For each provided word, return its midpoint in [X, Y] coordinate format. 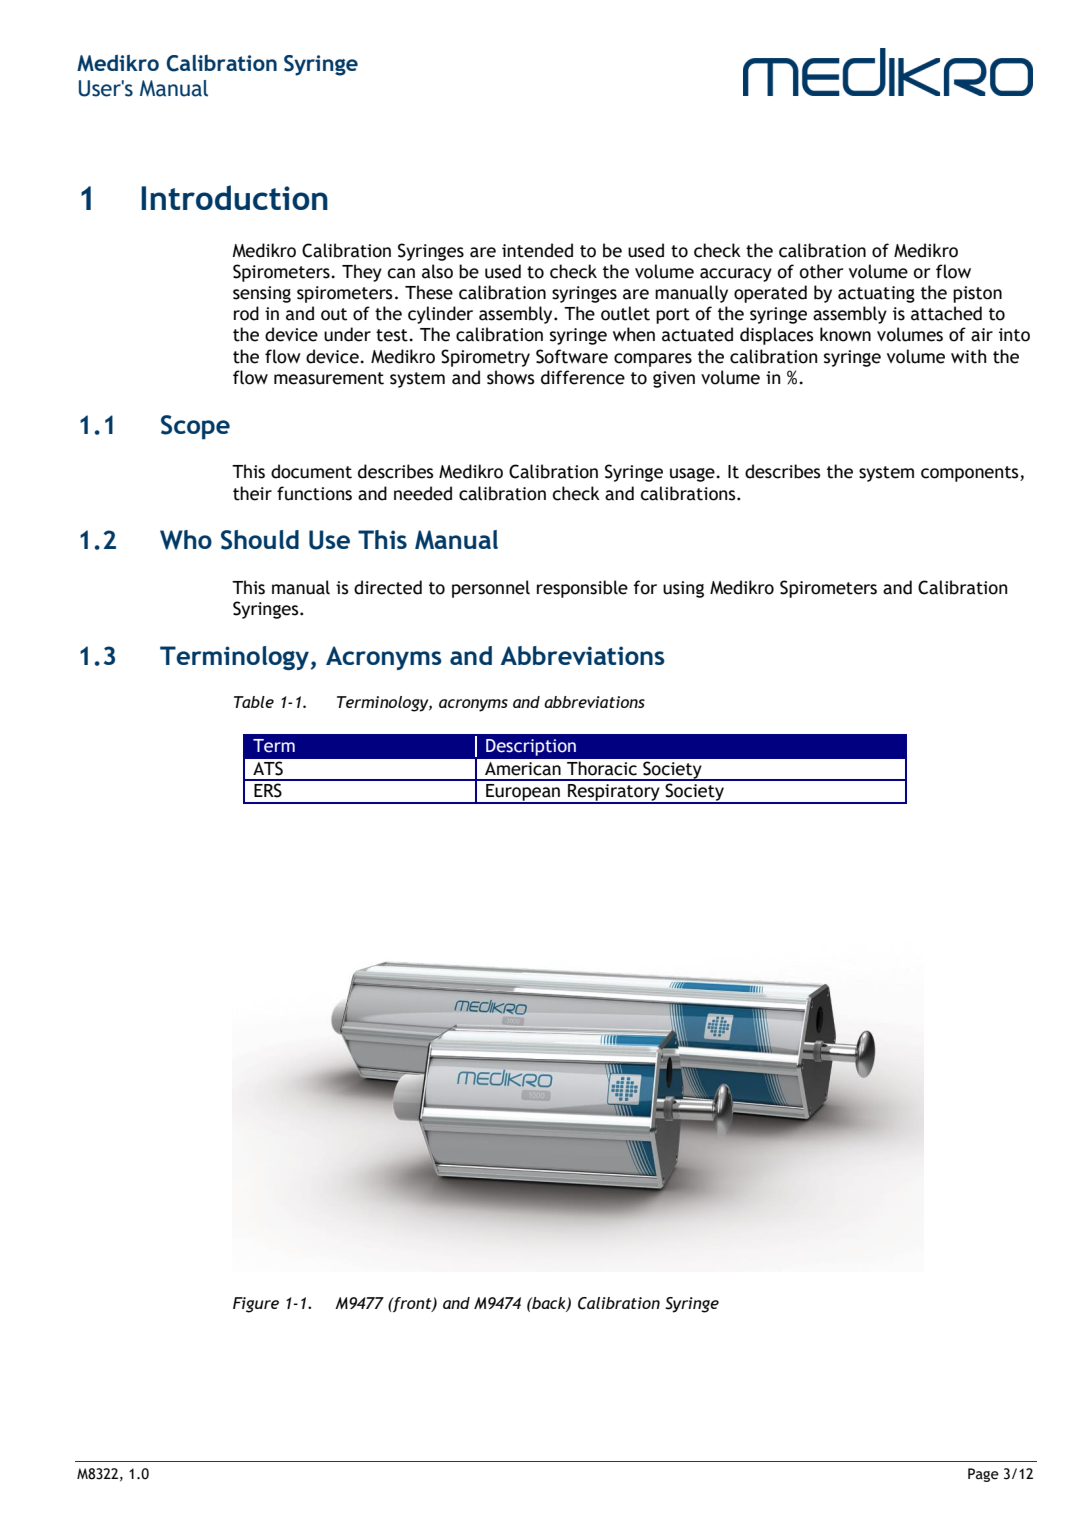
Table [254, 702]
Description [531, 747]
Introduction [234, 197]
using [683, 589]
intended [537, 250]
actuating [876, 294]
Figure [256, 1305]
